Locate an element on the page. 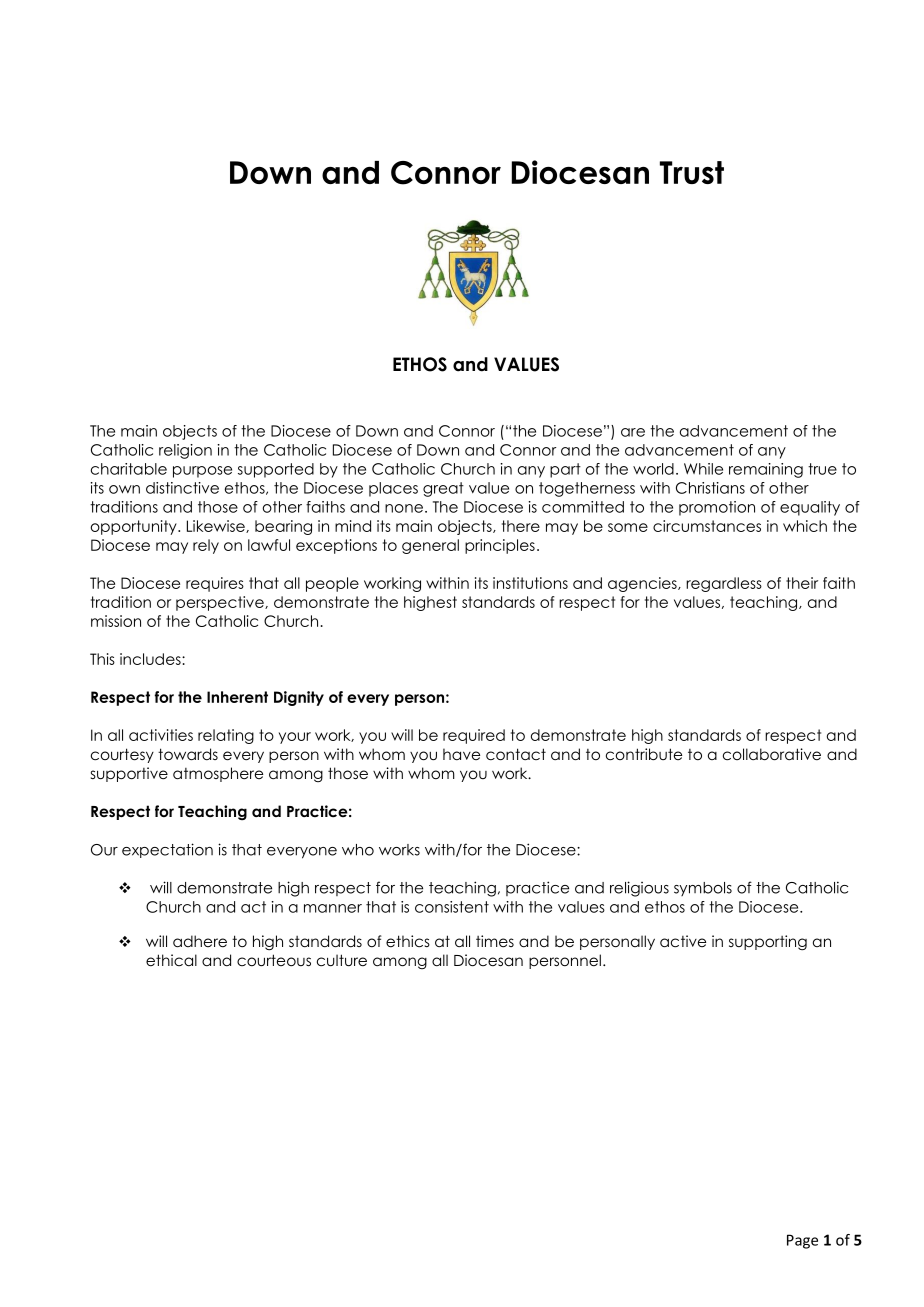 The width and height of the document is (924, 1307). While is located at coordinates (703, 469).
